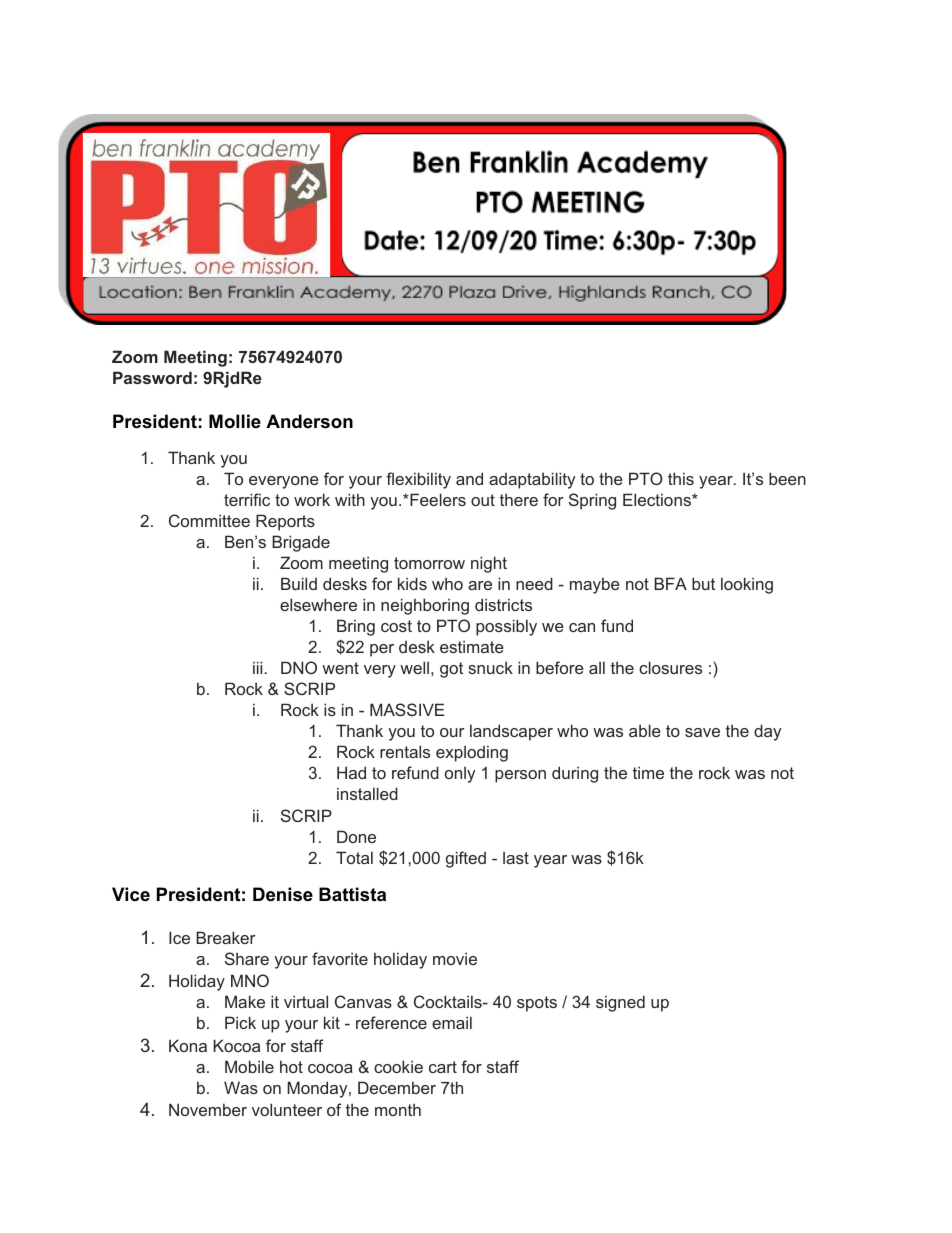 The width and height of the screenshot is (952, 1233). Describe the element at coordinates (209, 520) in the screenshot. I see `Committee` at that location.
